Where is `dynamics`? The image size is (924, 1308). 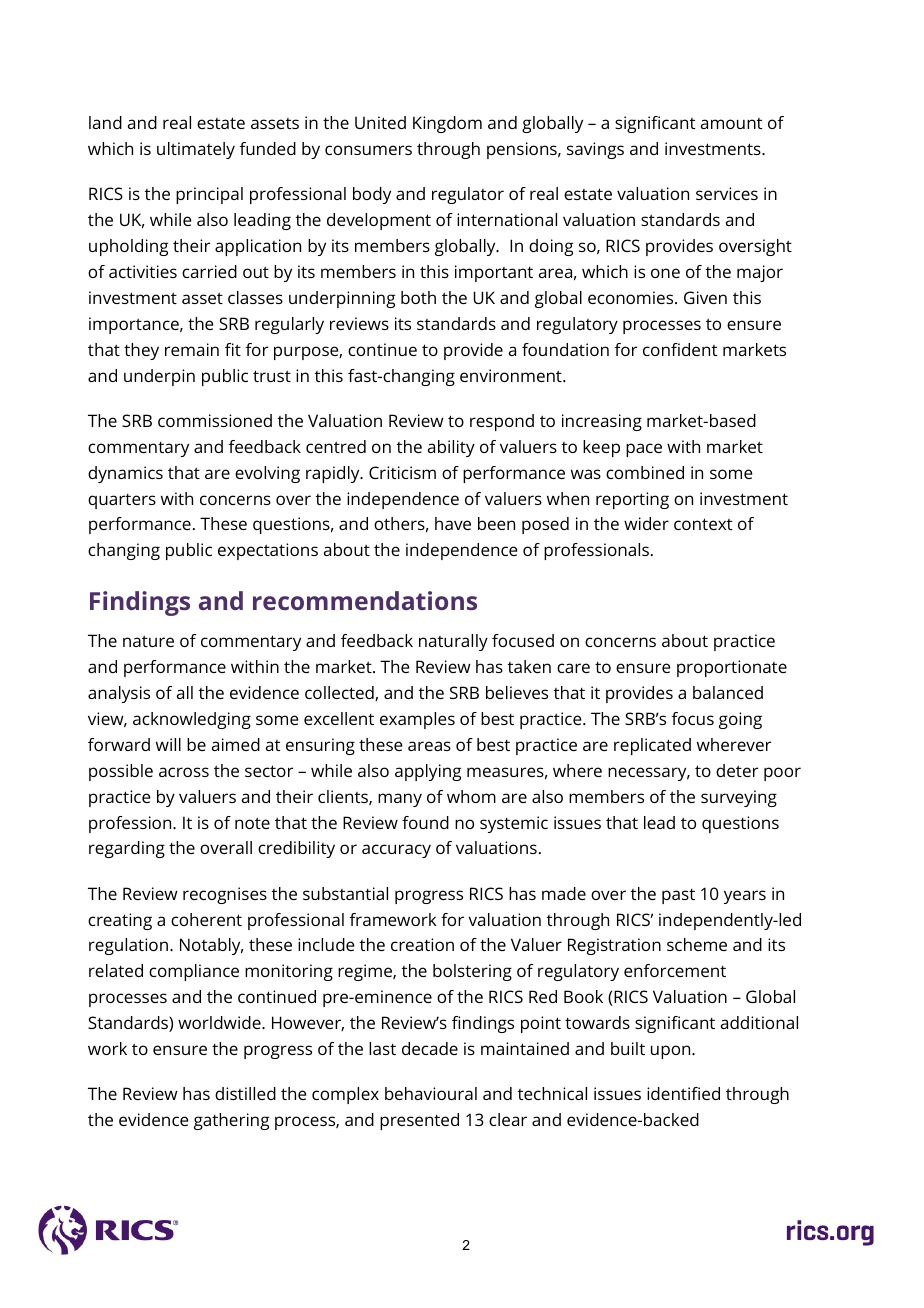 dynamics is located at coordinates (125, 474).
